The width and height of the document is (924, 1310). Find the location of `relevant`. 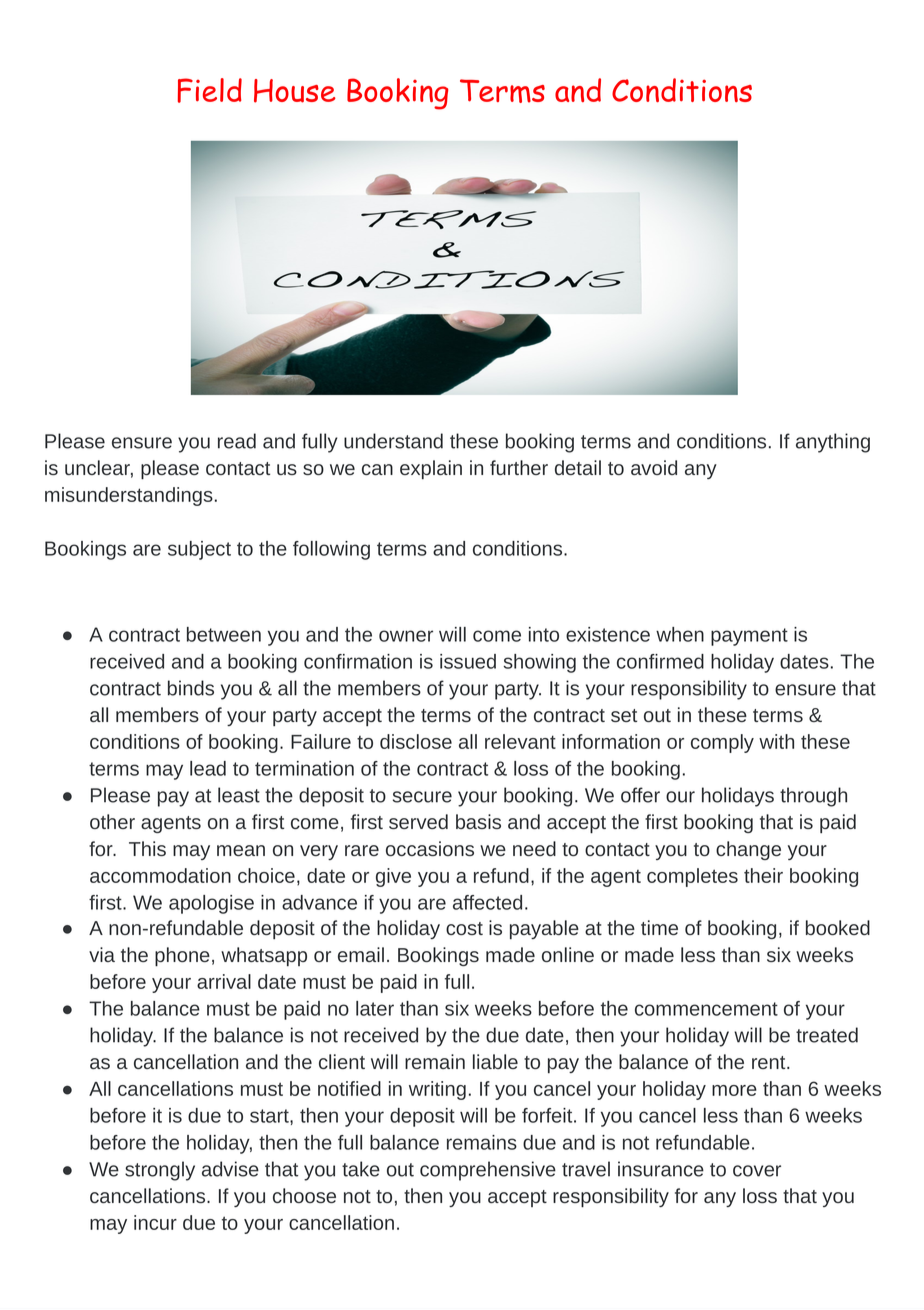

relevant is located at coordinates (520, 741).
